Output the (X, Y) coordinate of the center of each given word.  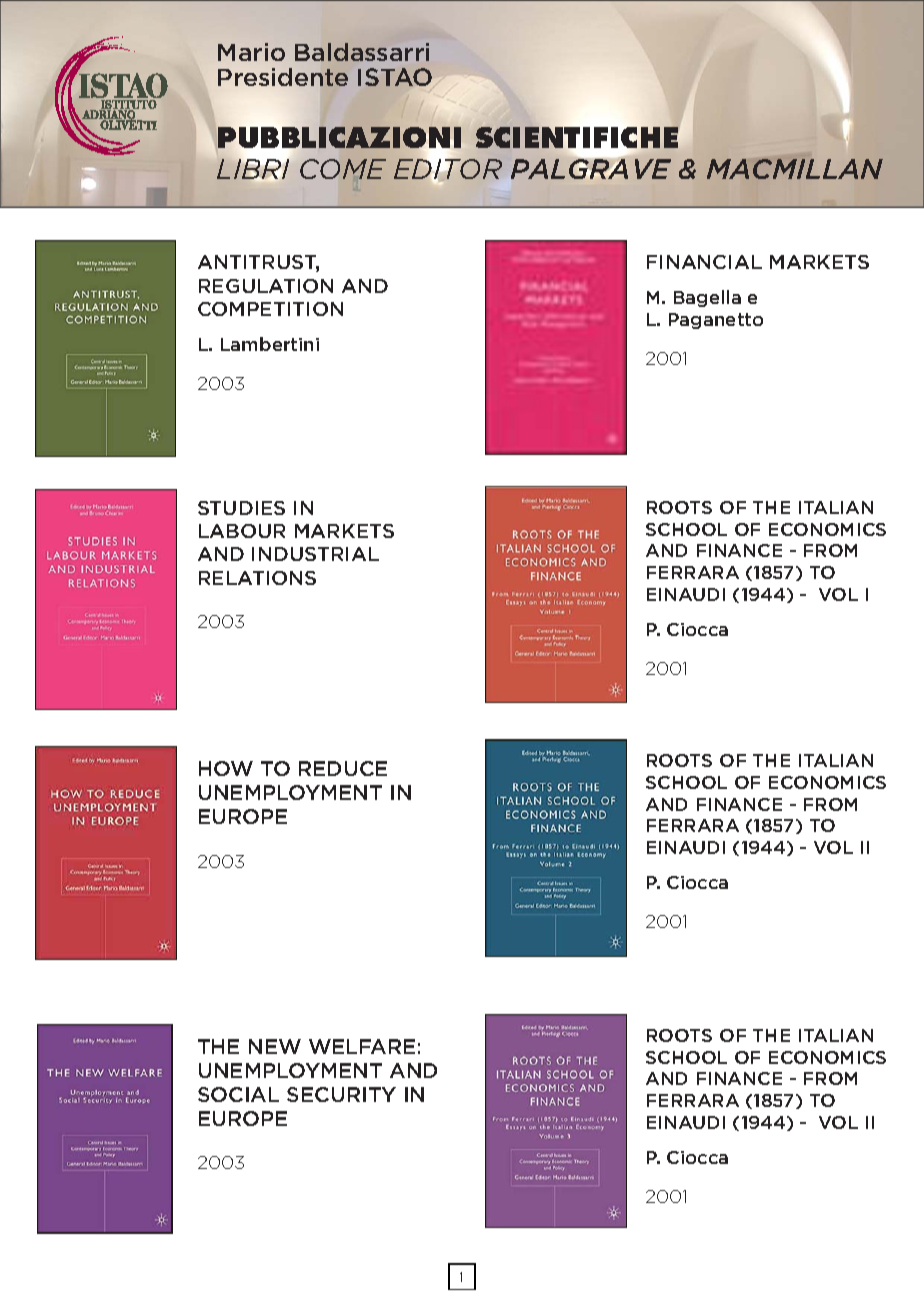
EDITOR (448, 170)
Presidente (283, 77)
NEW (275, 1046)
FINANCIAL (704, 262)
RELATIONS (257, 578)
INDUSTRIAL (315, 554)
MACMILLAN (795, 169)
